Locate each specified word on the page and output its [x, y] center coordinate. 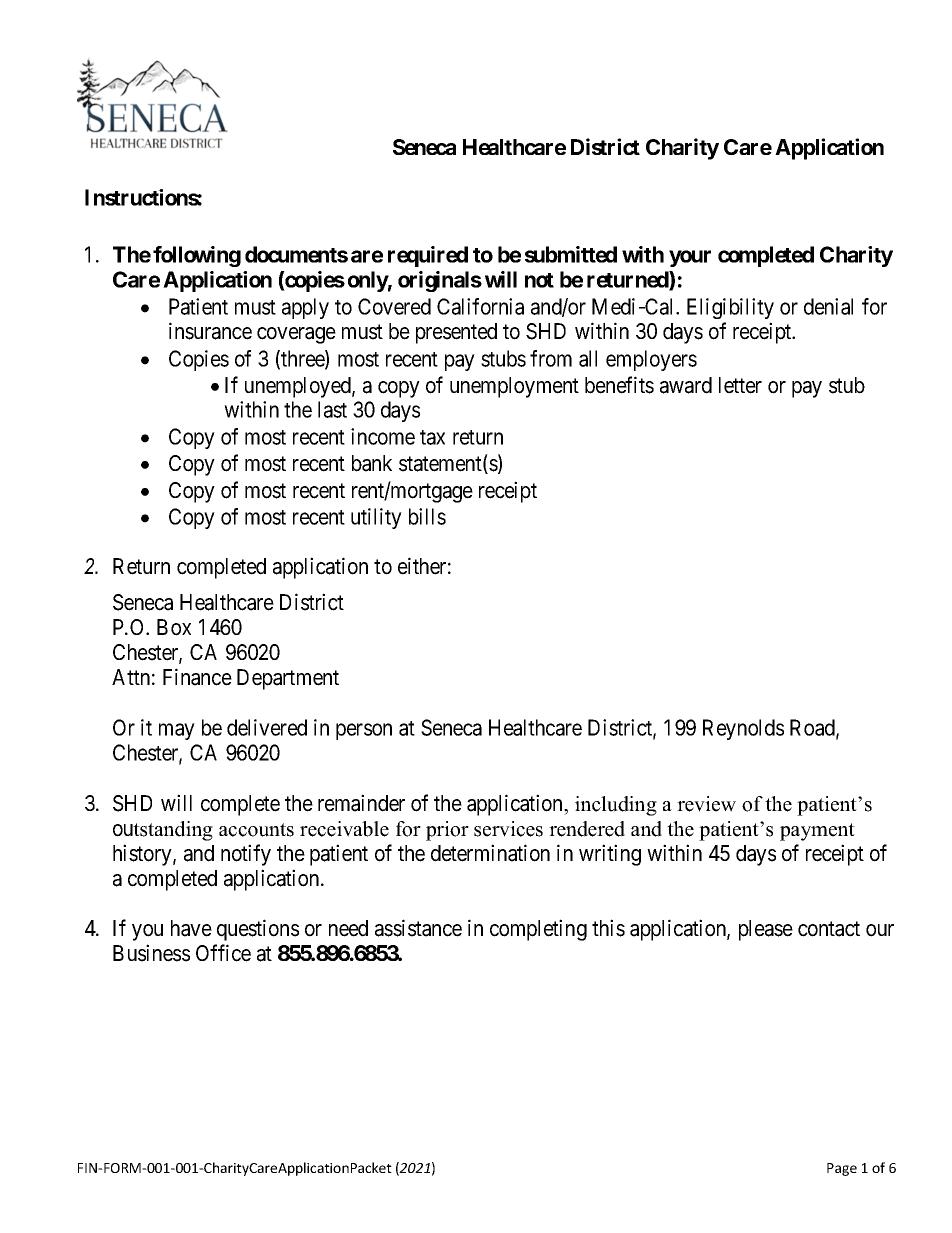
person [364, 731]
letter [740, 385]
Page [842, 1169]
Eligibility [730, 308]
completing [538, 930]
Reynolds [743, 729]
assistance [418, 928]
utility [376, 518]
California [480, 306]
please [766, 930]
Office [223, 953]
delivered [267, 727]
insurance [210, 331]
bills [427, 516]
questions [258, 930]
